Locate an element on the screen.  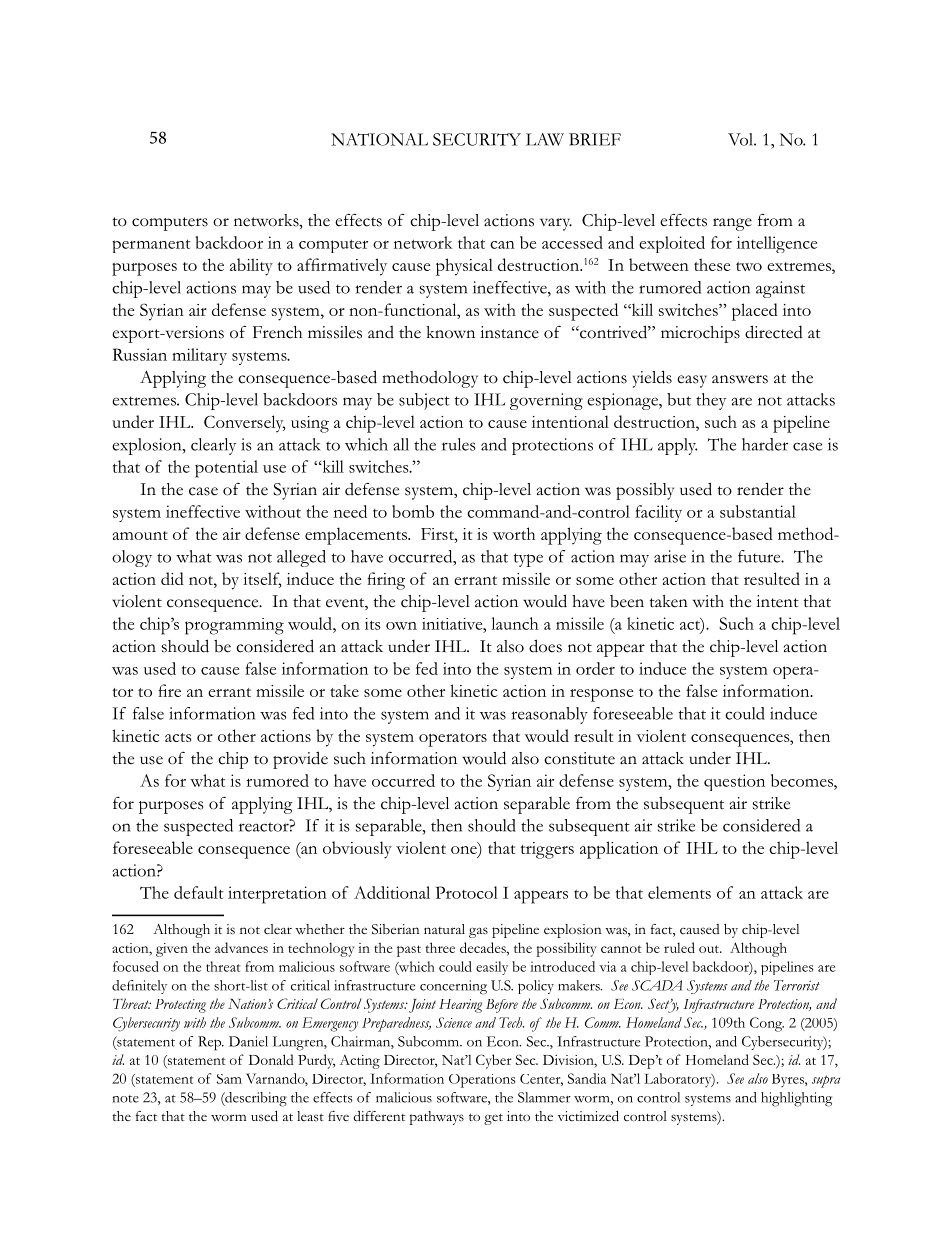
Sam is located at coordinates (229, 1079).
